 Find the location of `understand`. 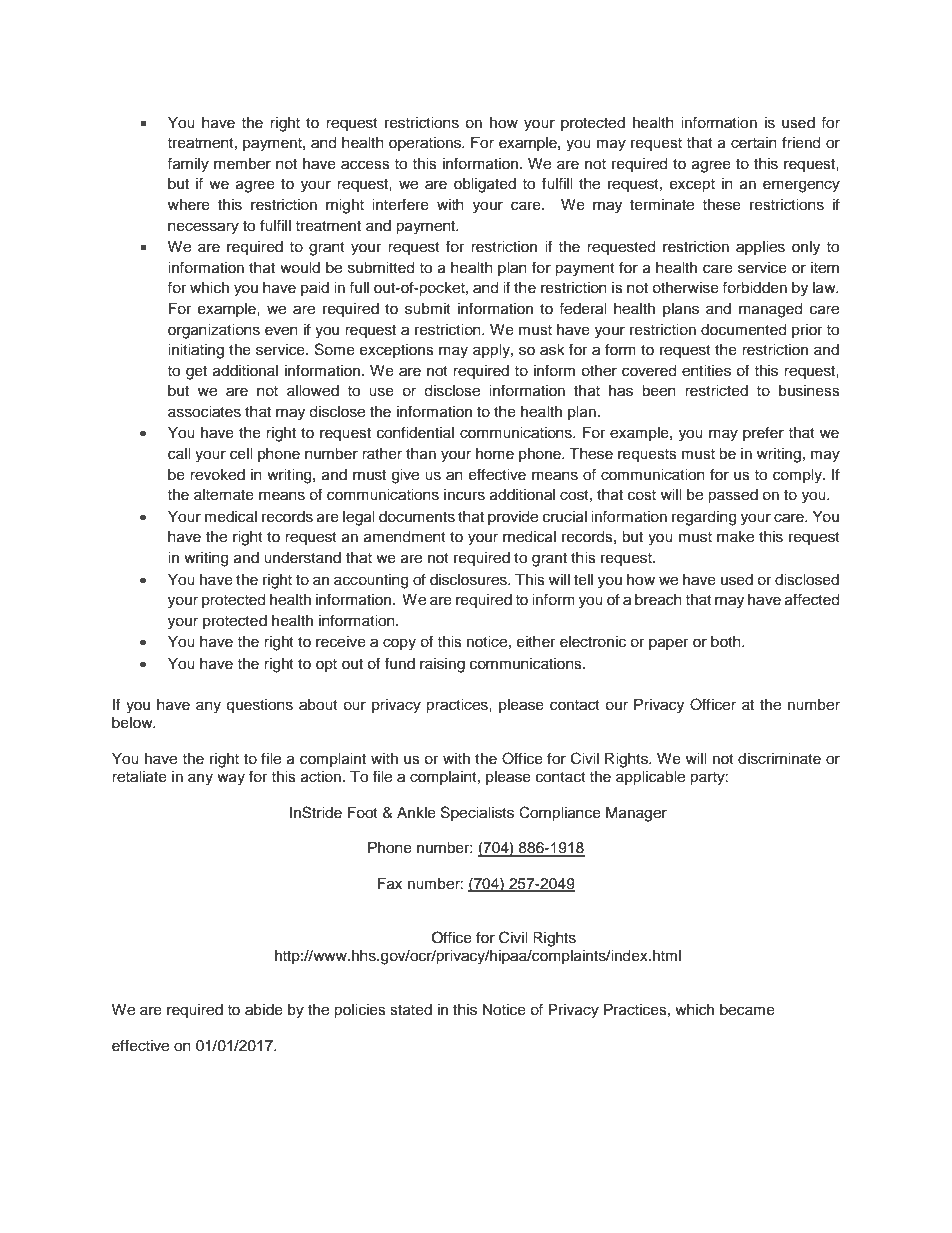

understand is located at coordinates (302, 558).
